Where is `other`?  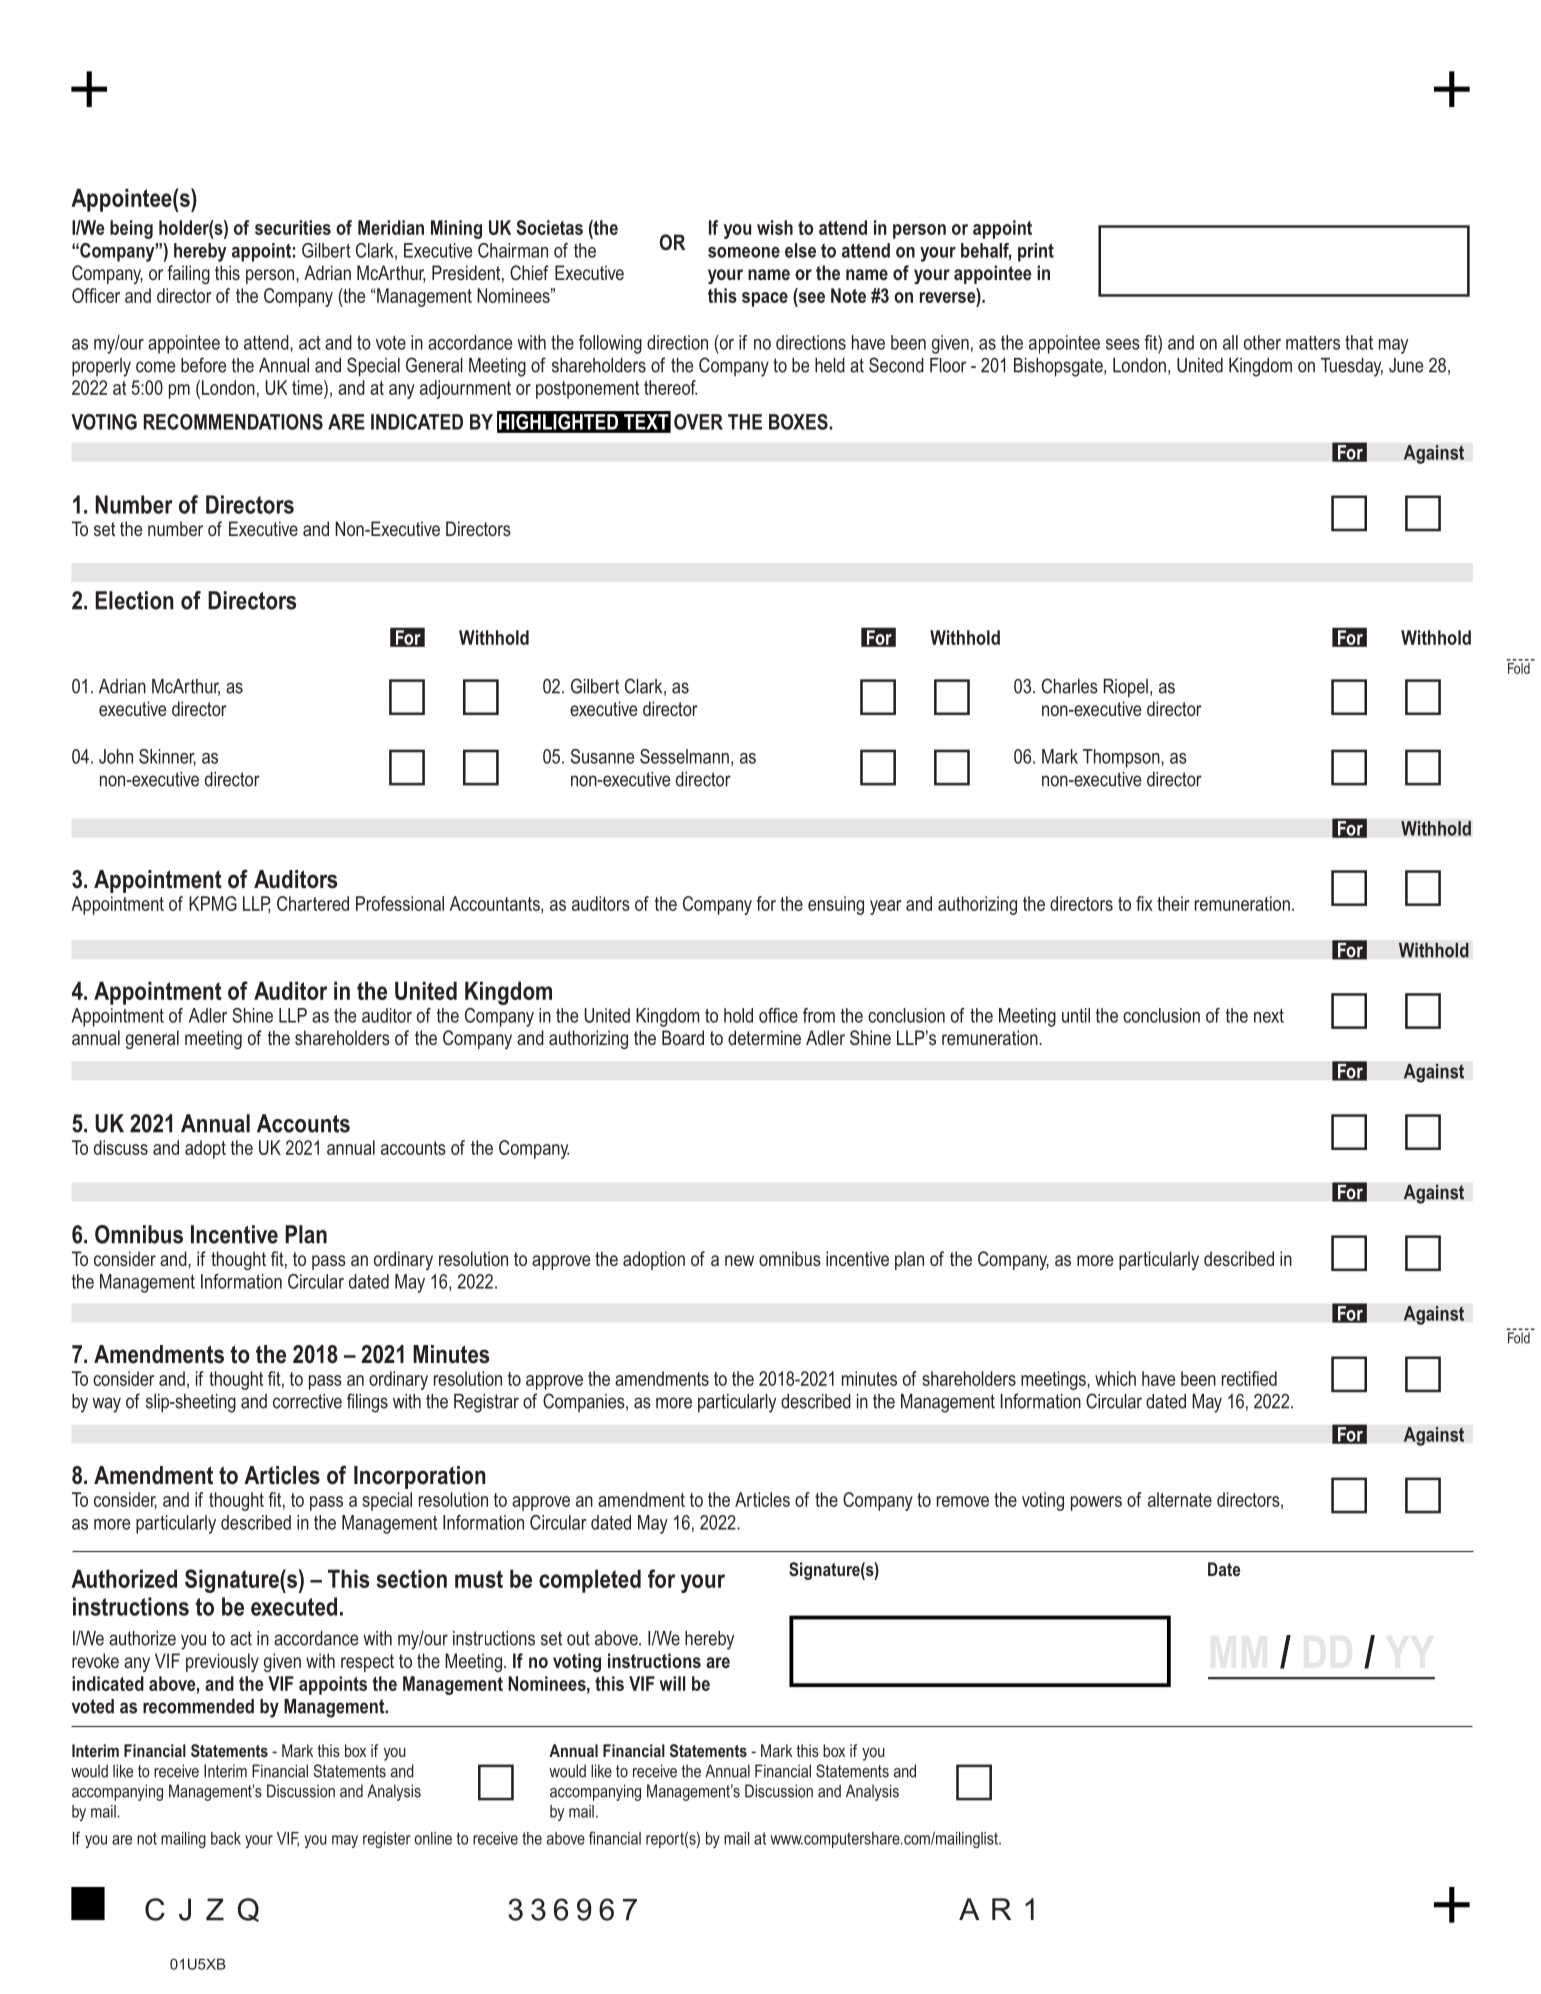
other is located at coordinates (1262, 342).
